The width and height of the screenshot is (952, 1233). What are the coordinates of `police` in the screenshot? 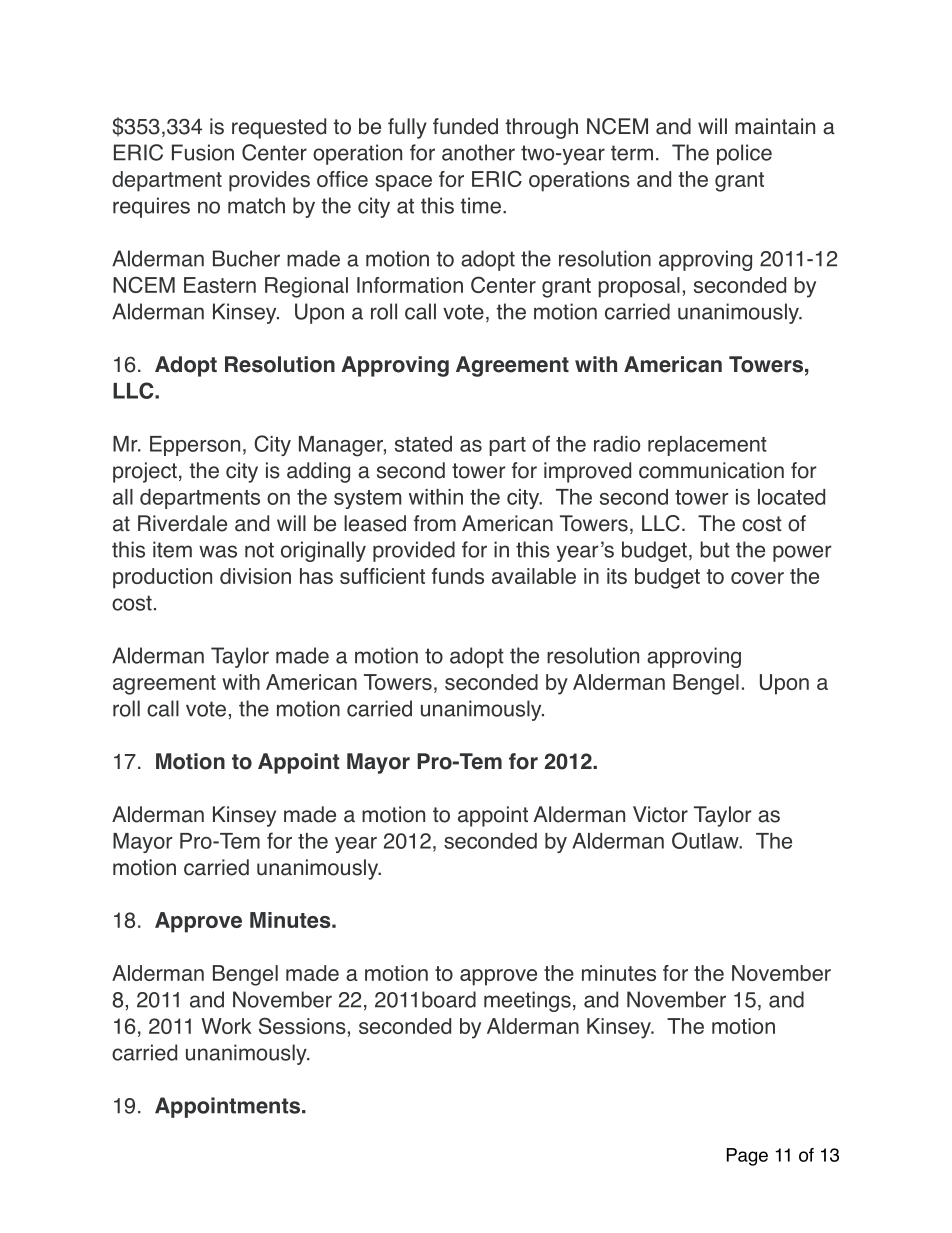 It's located at (744, 154).
